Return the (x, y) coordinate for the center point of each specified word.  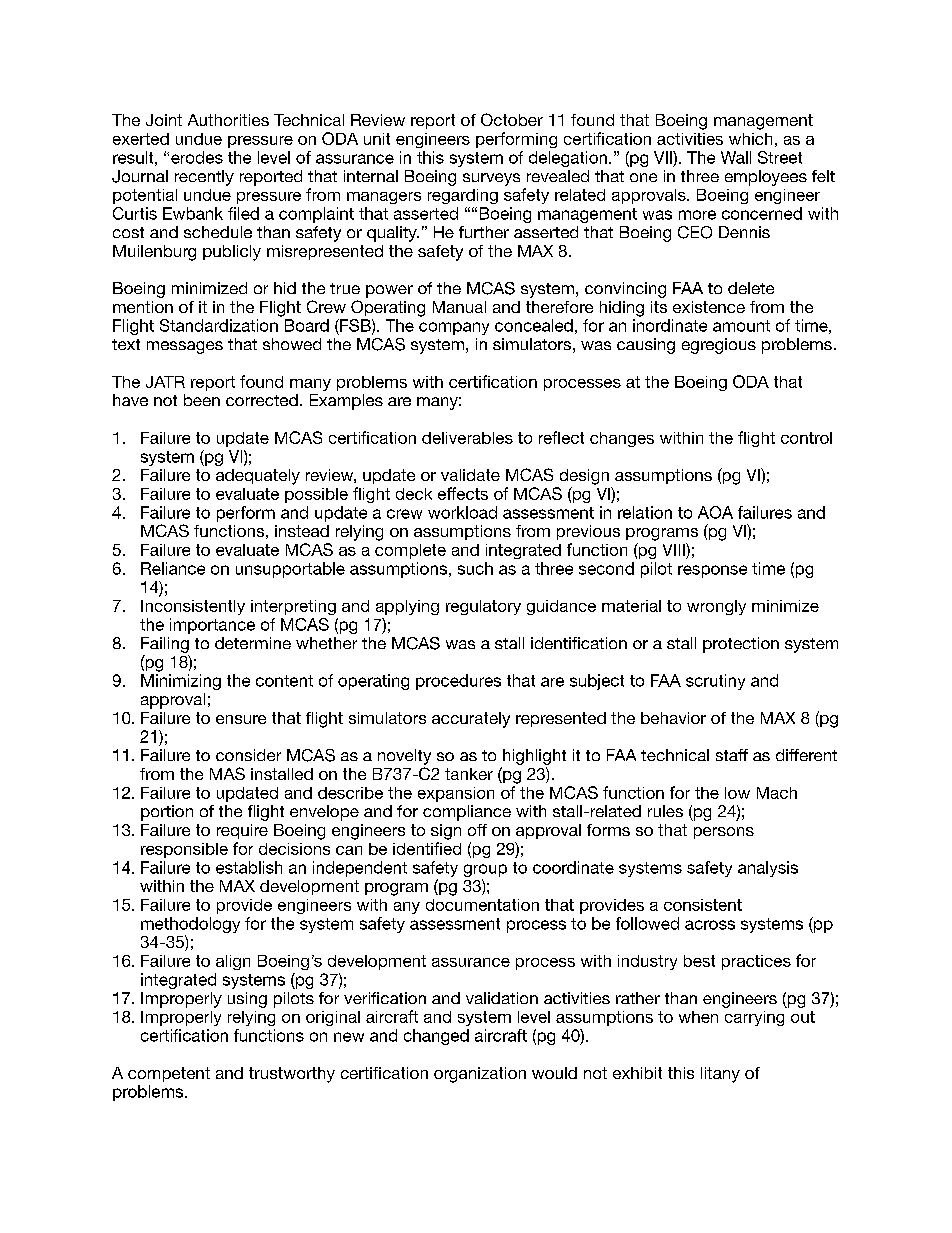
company (454, 328)
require (242, 831)
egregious (719, 346)
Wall (736, 157)
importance (212, 626)
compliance (467, 813)
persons (724, 833)
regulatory (483, 607)
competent (169, 1074)
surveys (491, 179)
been (202, 400)
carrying (754, 1018)
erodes (197, 157)
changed (436, 1037)
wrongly (716, 607)
